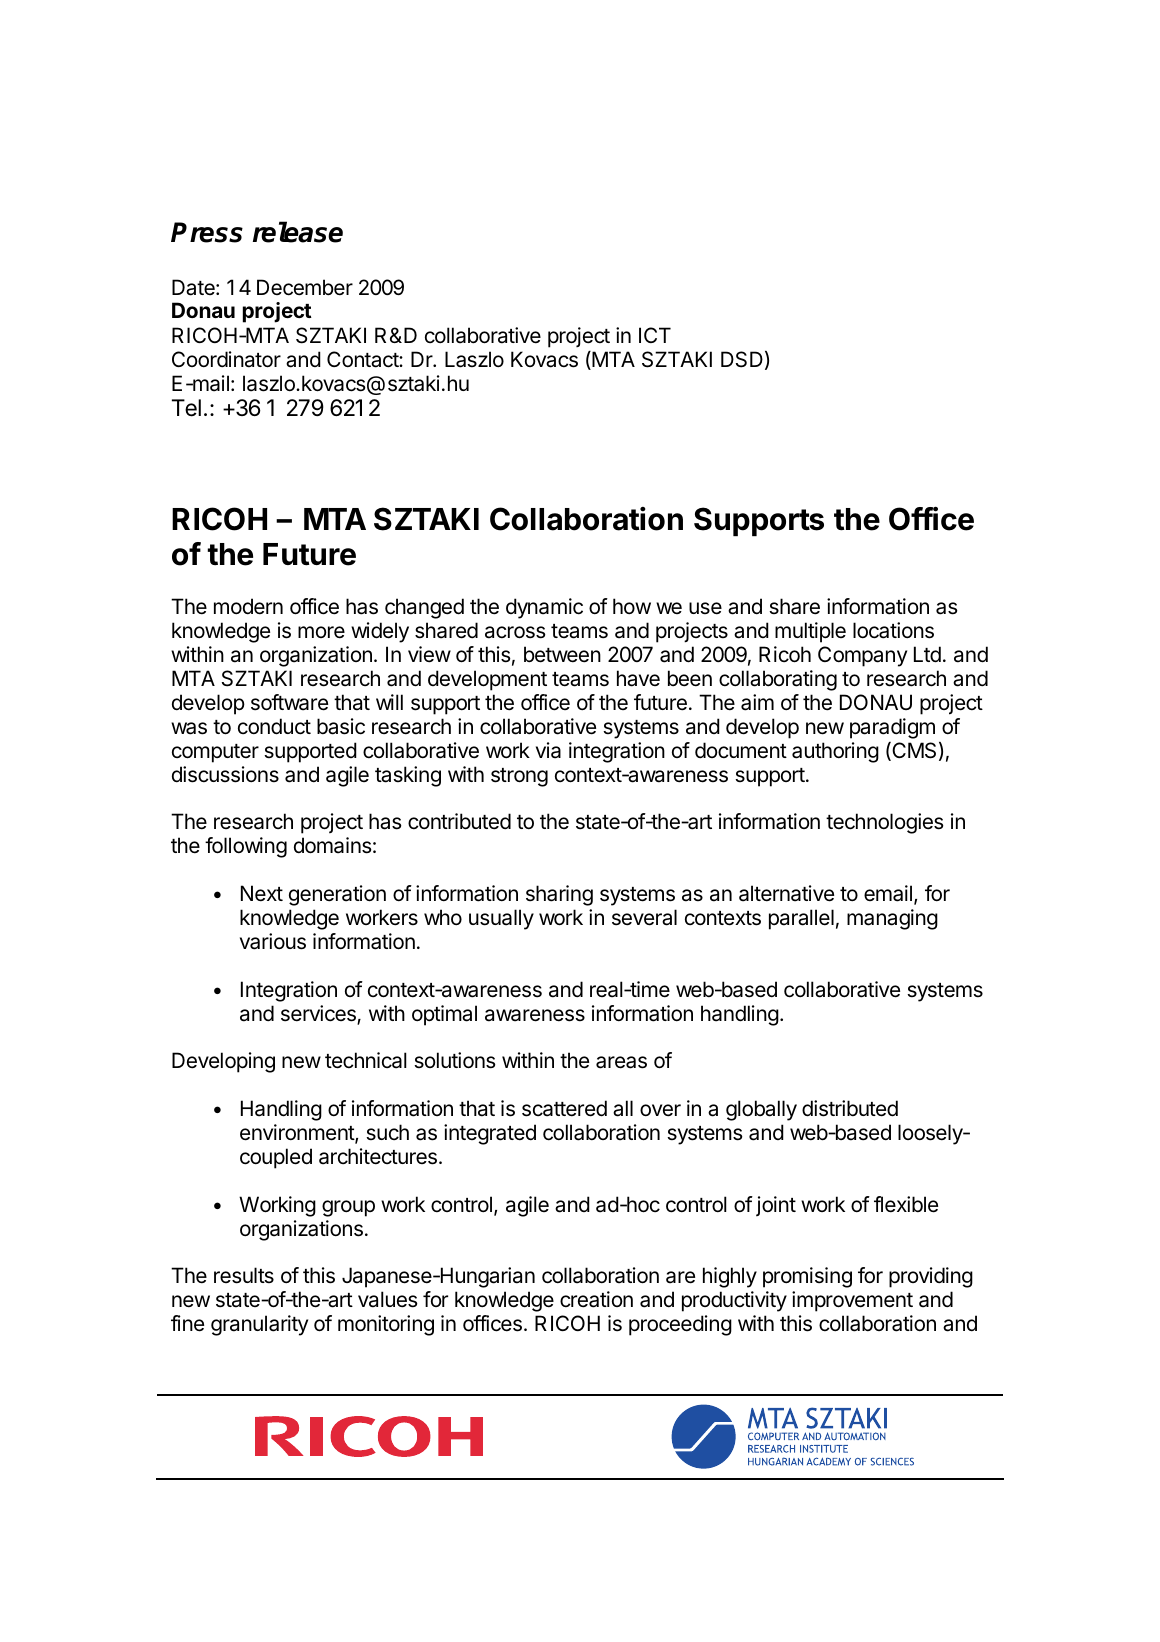 Image resolution: width=1160 pixels, height=1642 pixels. What do you see at coordinates (248, 606) in the screenshot?
I see `modern` at bounding box center [248, 606].
